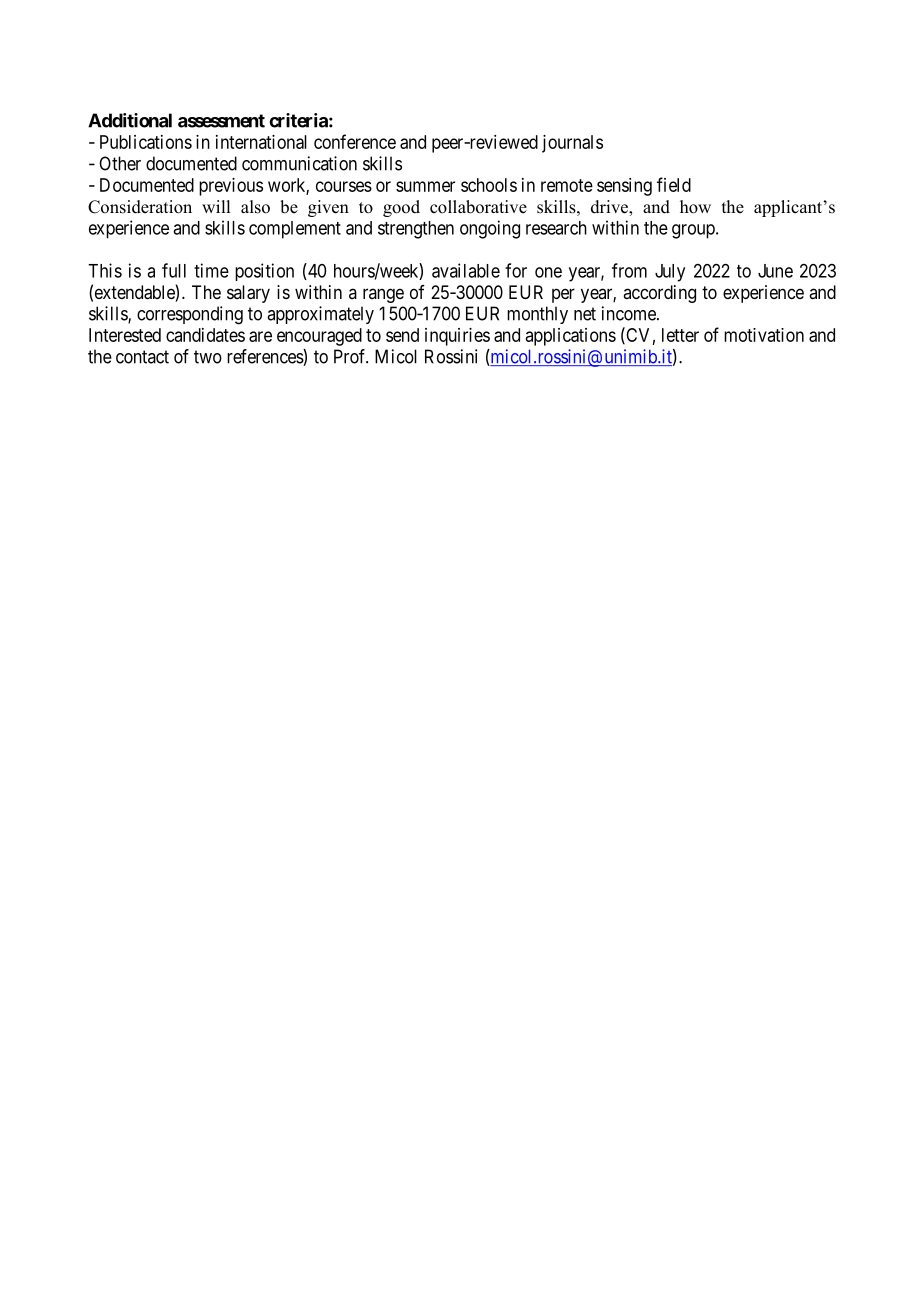  Describe the element at coordinates (416, 230) in the image. I see `strengthen` at that location.
